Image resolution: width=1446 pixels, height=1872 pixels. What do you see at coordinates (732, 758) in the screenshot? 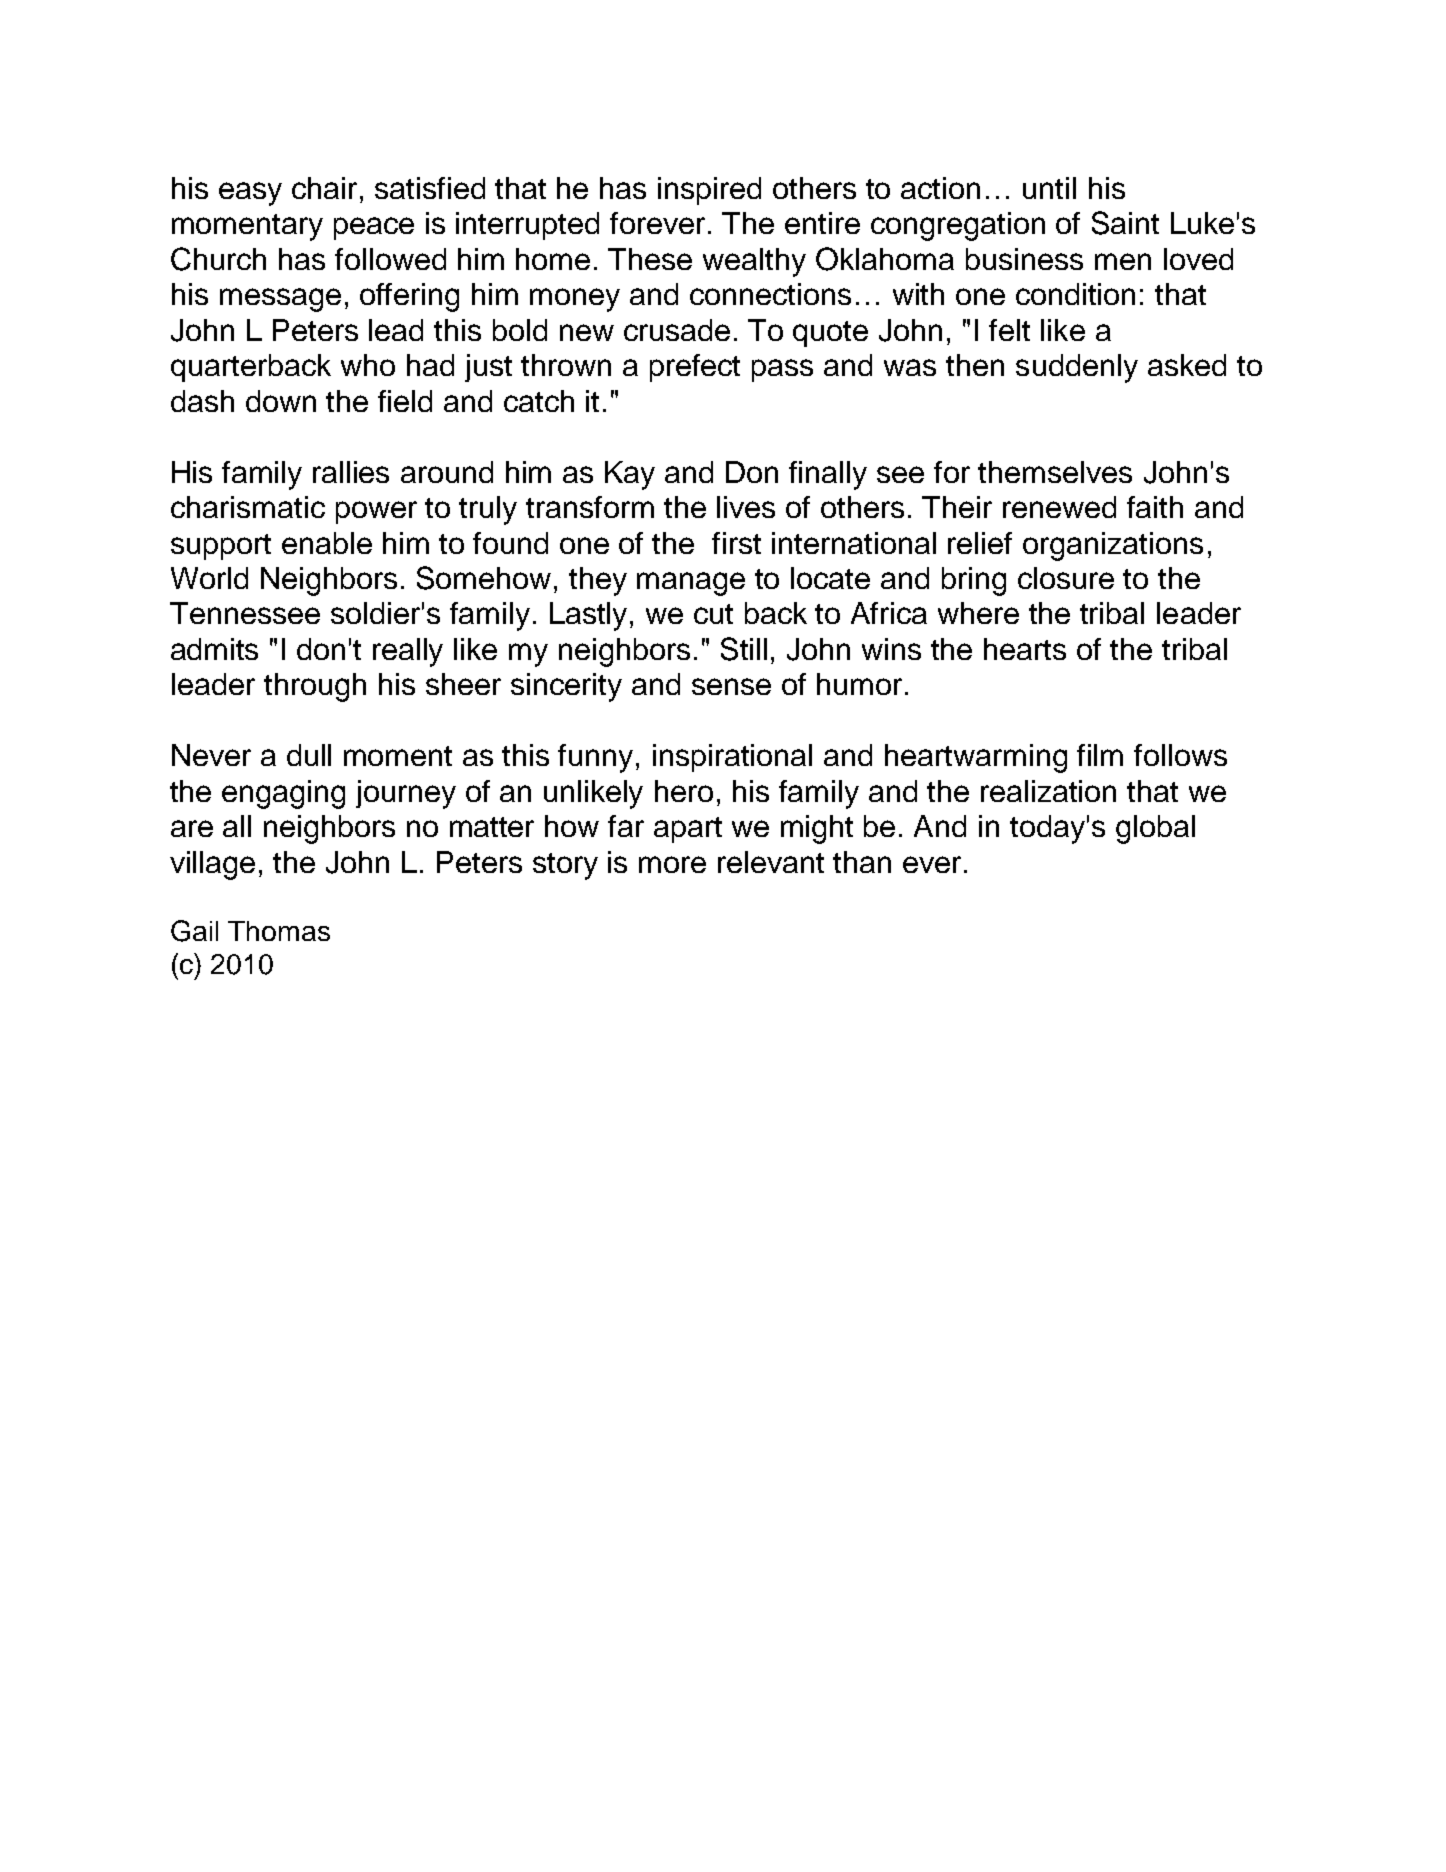
I see `inspirational` at bounding box center [732, 758].
